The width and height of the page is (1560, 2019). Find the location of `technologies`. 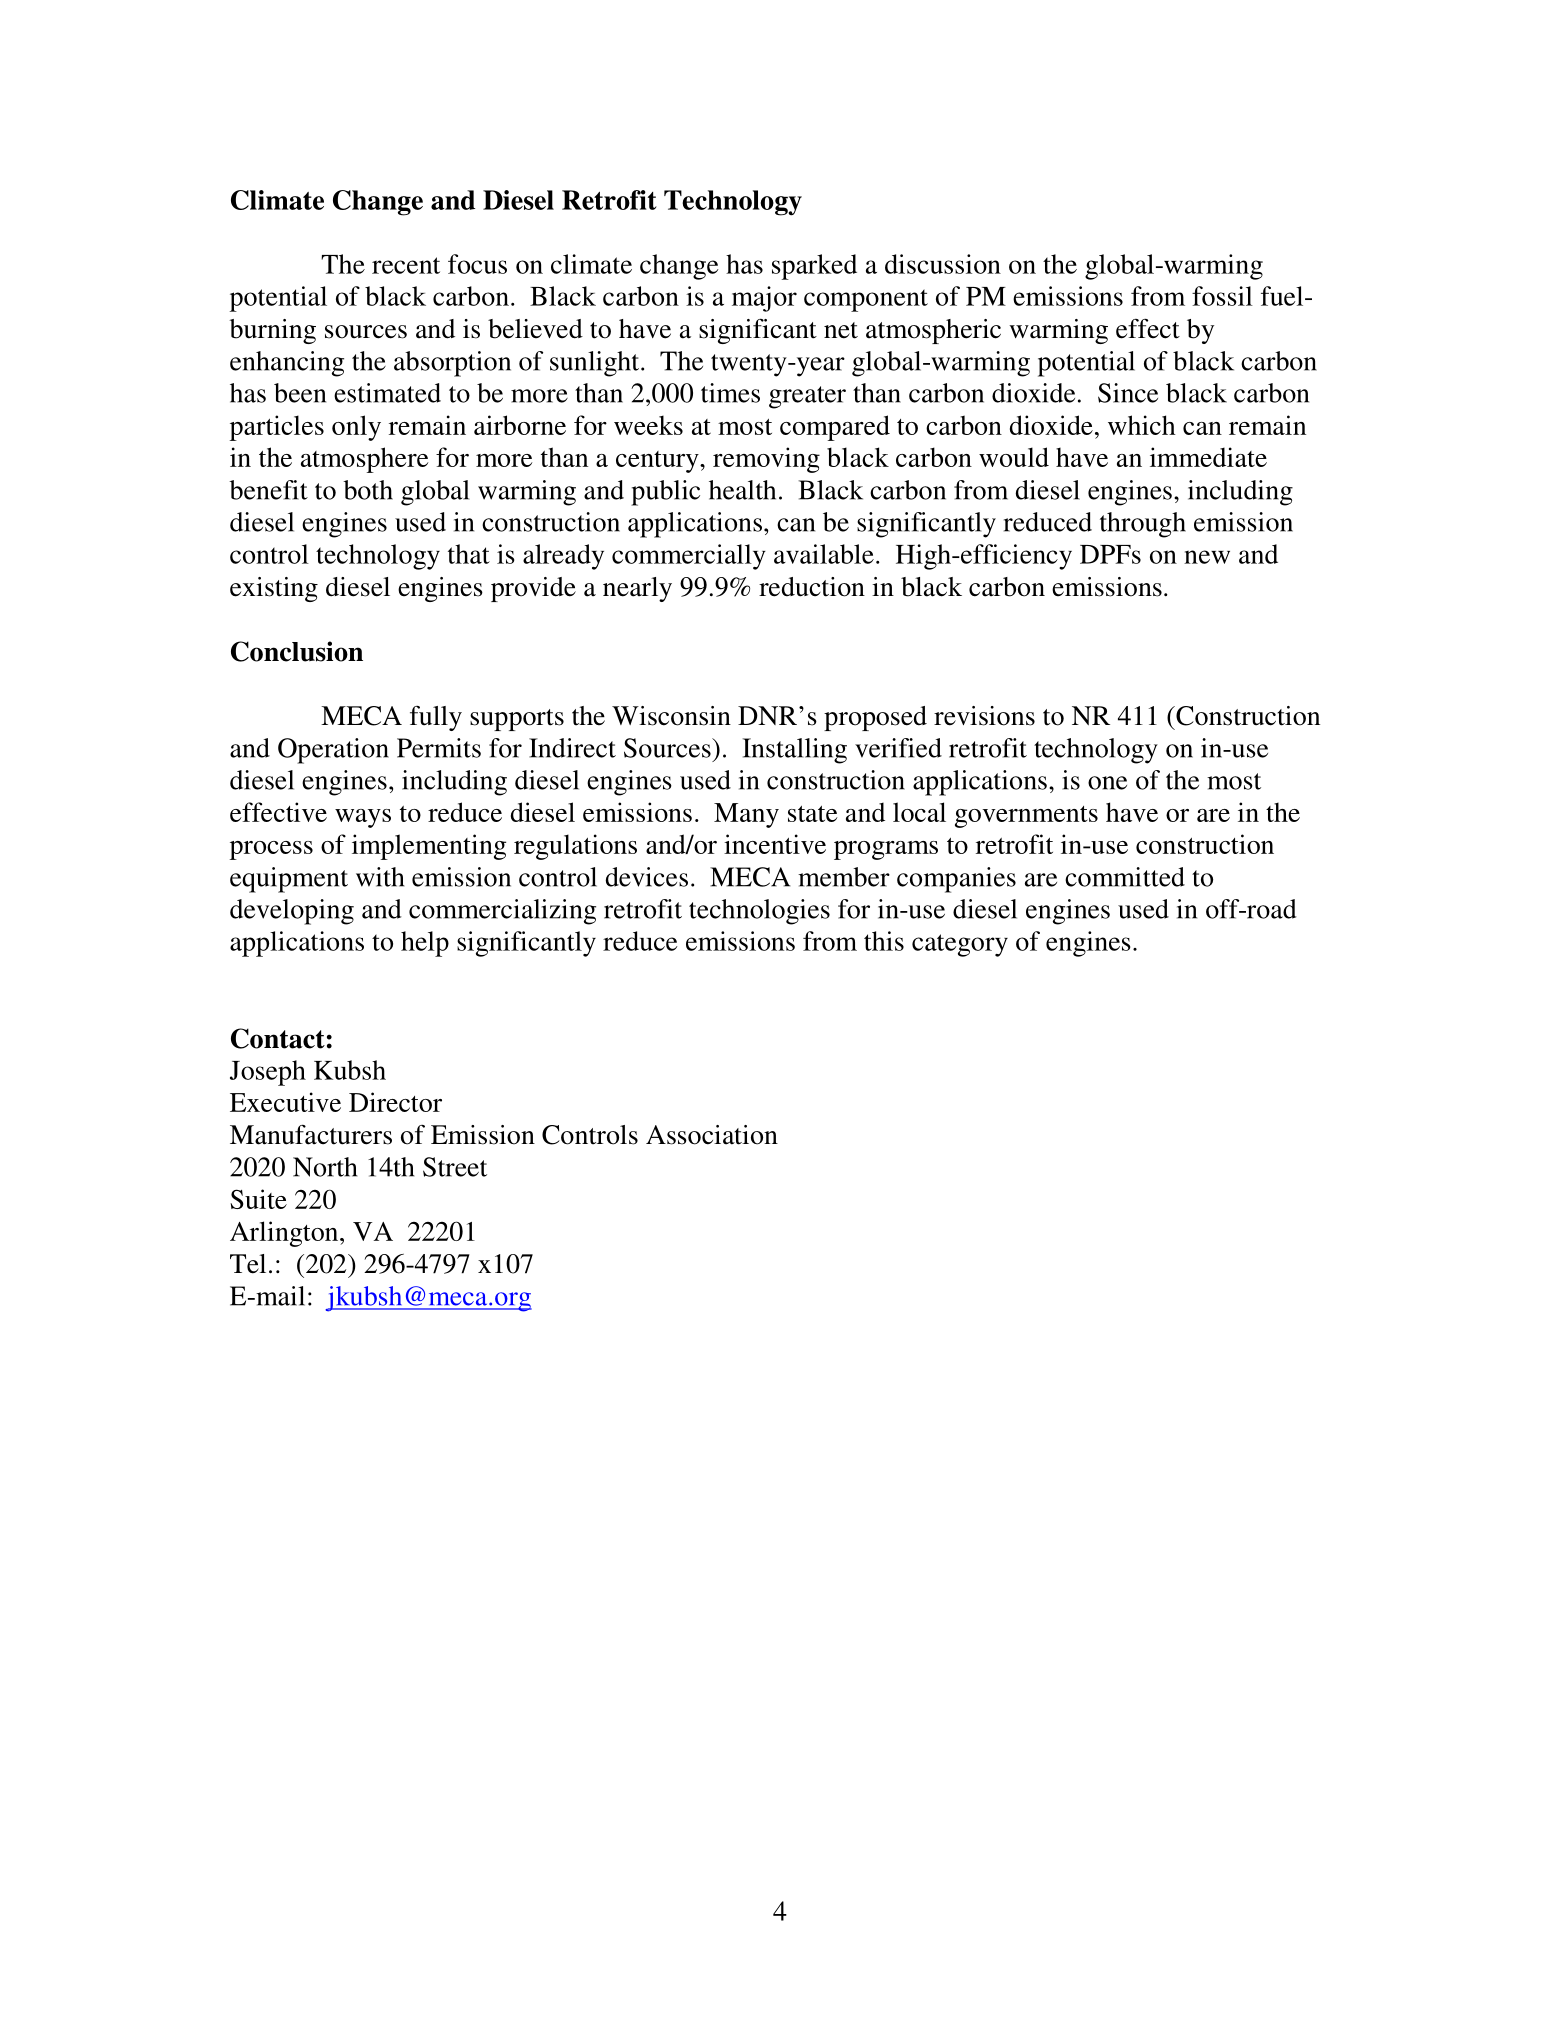

technologies is located at coordinates (759, 912).
